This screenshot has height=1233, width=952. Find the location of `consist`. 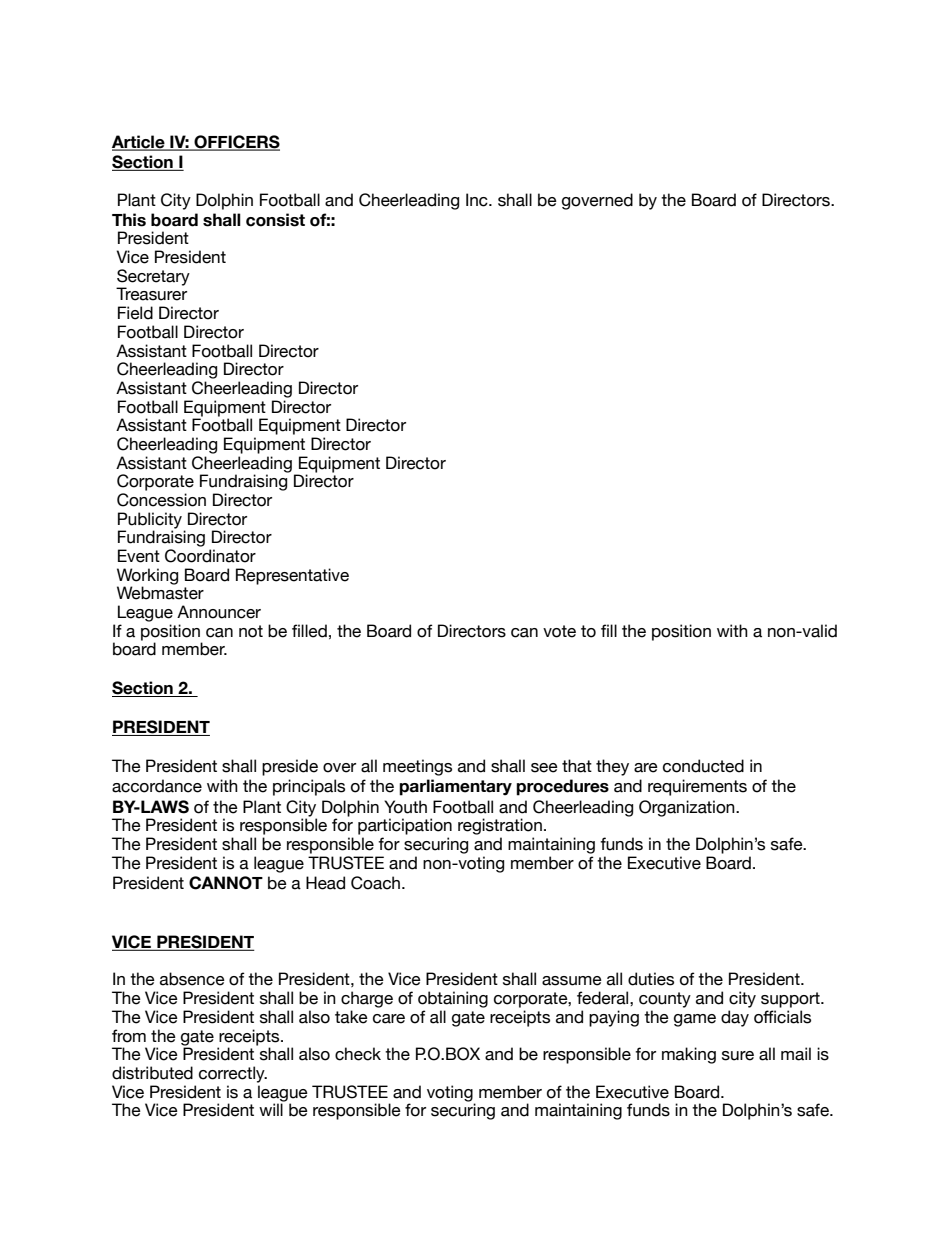

consist is located at coordinates (275, 220).
